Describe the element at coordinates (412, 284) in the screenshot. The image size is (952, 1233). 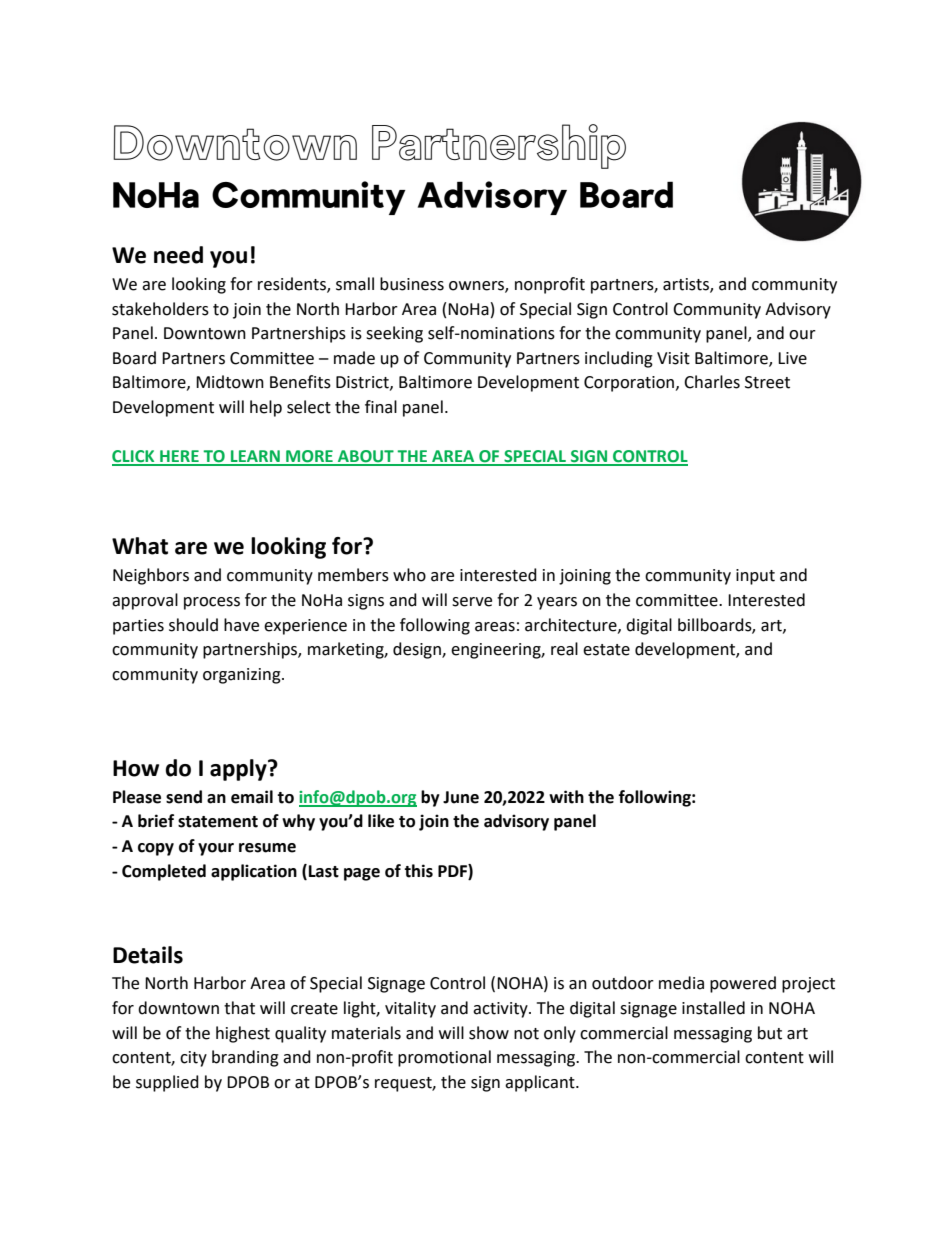
I see `business` at that location.
